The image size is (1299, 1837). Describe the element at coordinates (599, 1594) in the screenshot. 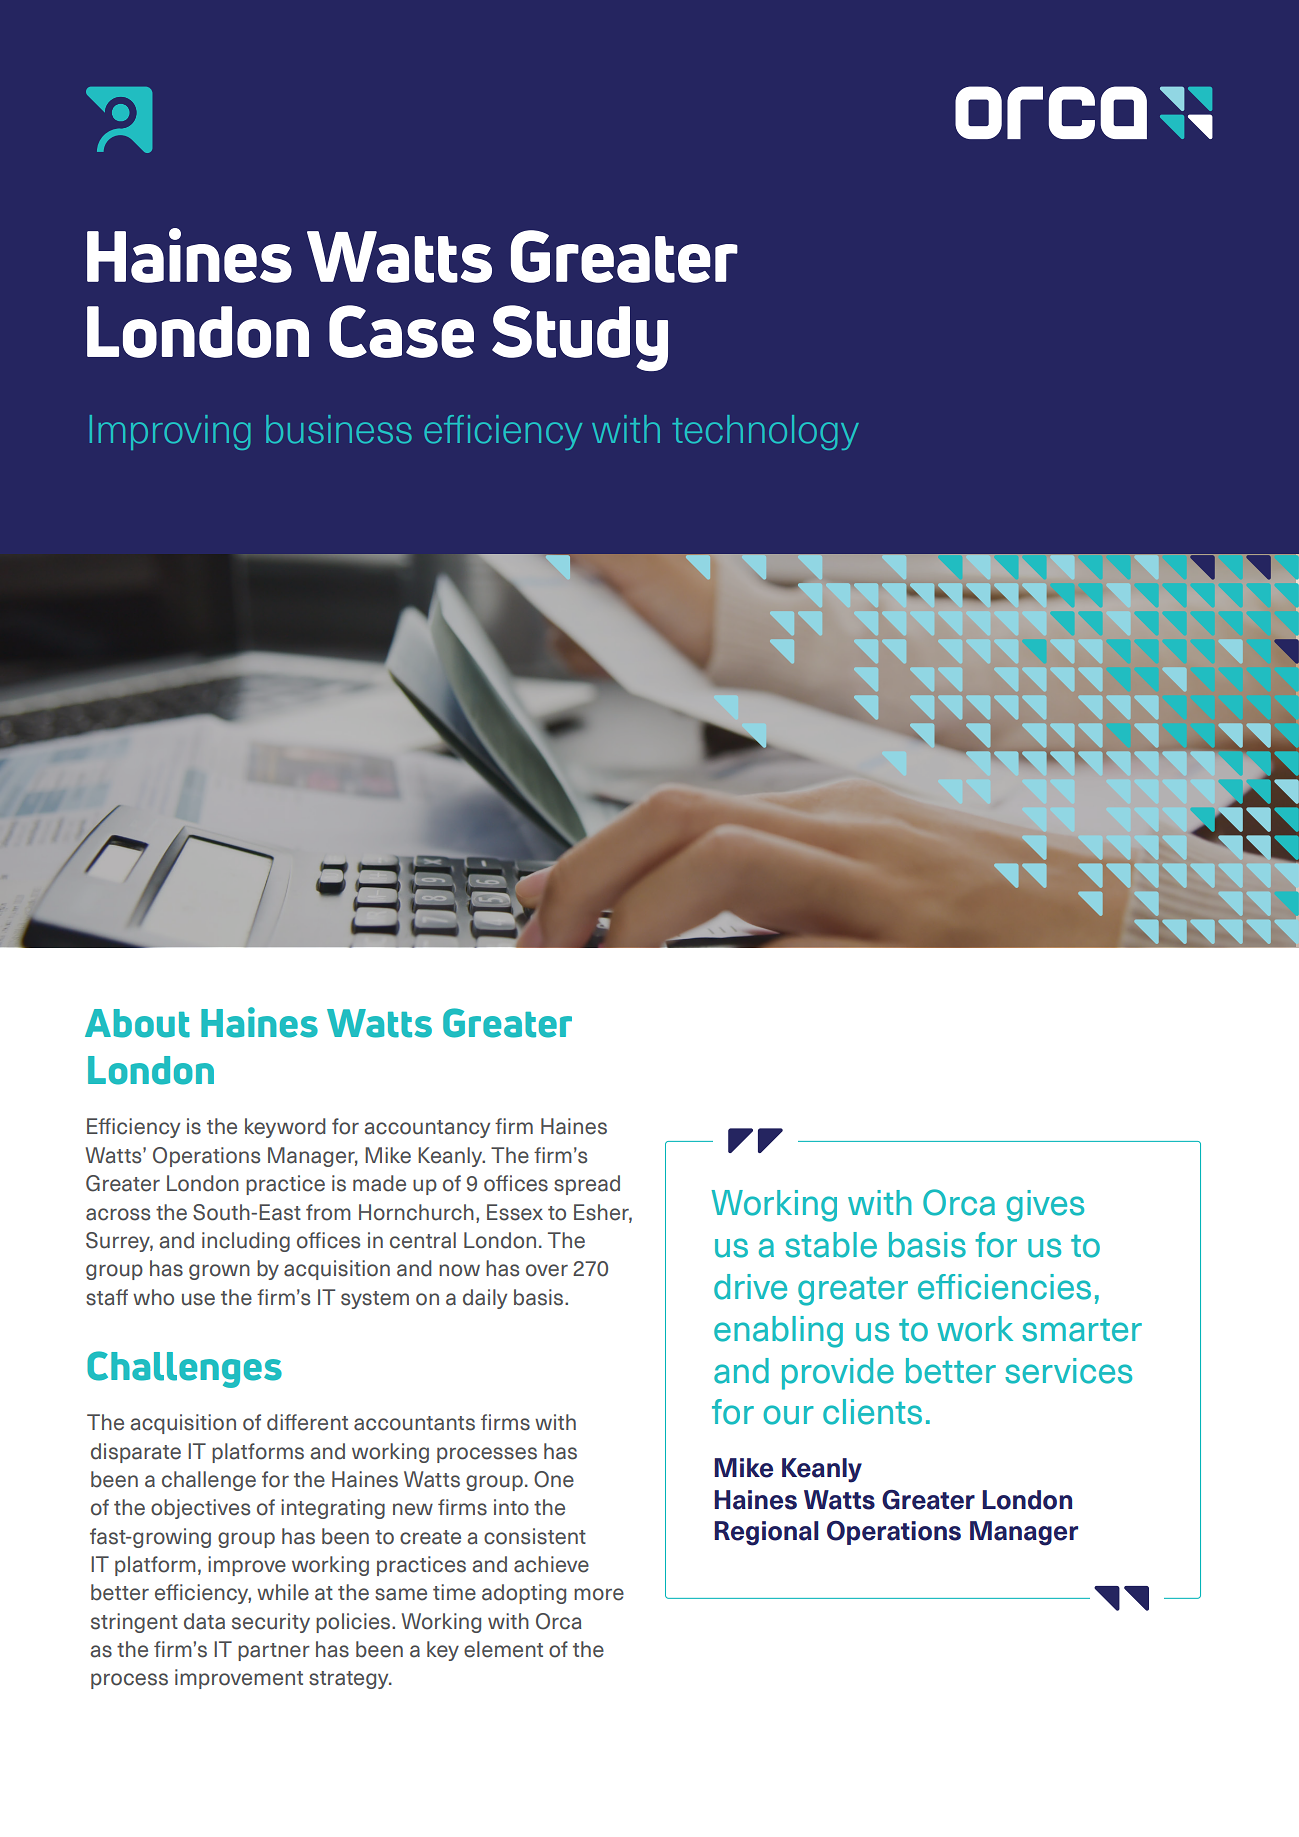

I see `more` at that location.
